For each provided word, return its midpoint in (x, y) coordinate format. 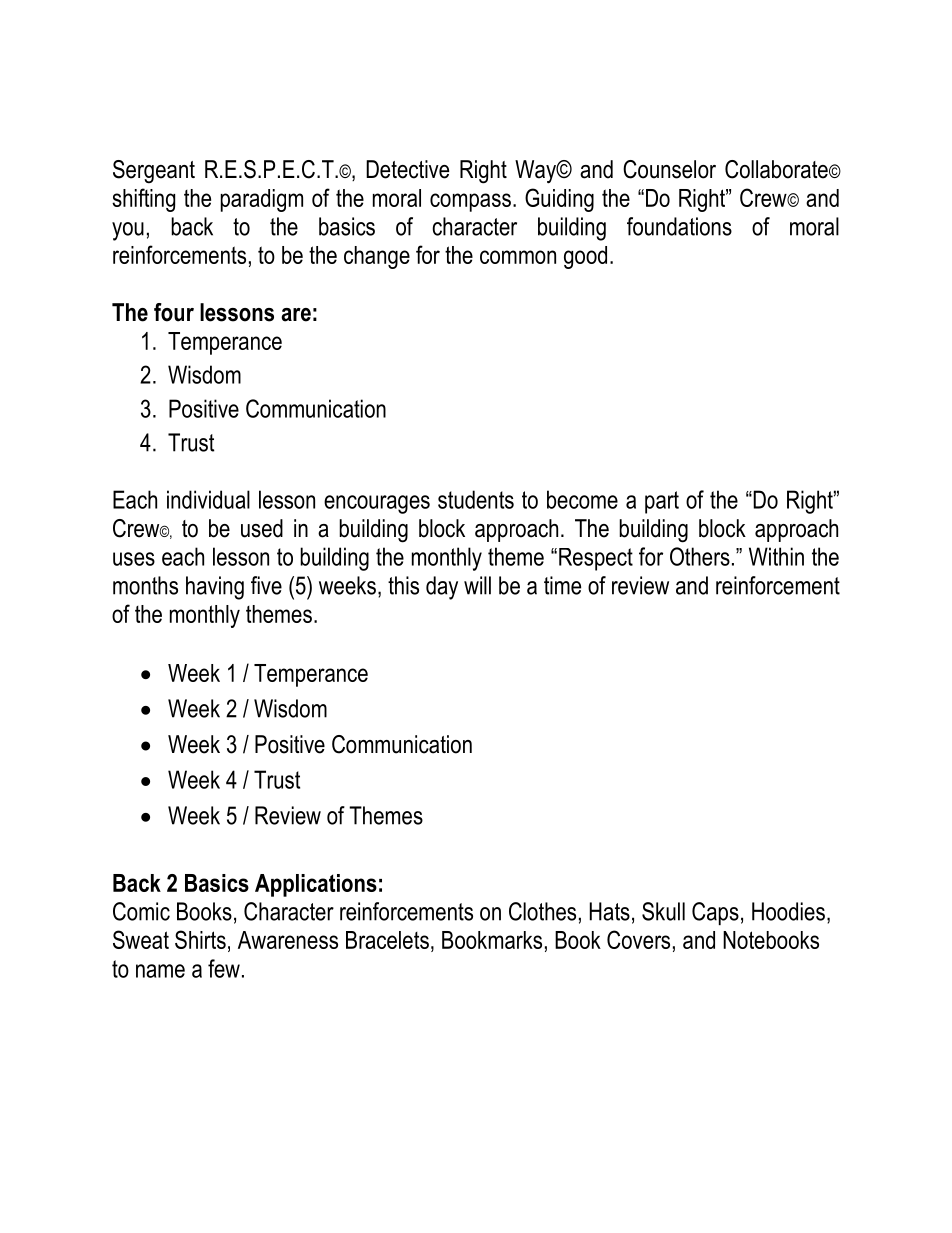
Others (700, 556)
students (476, 499)
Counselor (669, 169)
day (442, 588)
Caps (715, 913)
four (174, 312)
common (518, 257)
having (215, 588)
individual (208, 499)
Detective (407, 169)
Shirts (200, 939)
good (585, 257)
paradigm (262, 200)
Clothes (542, 911)
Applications (316, 885)
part (662, 502)
